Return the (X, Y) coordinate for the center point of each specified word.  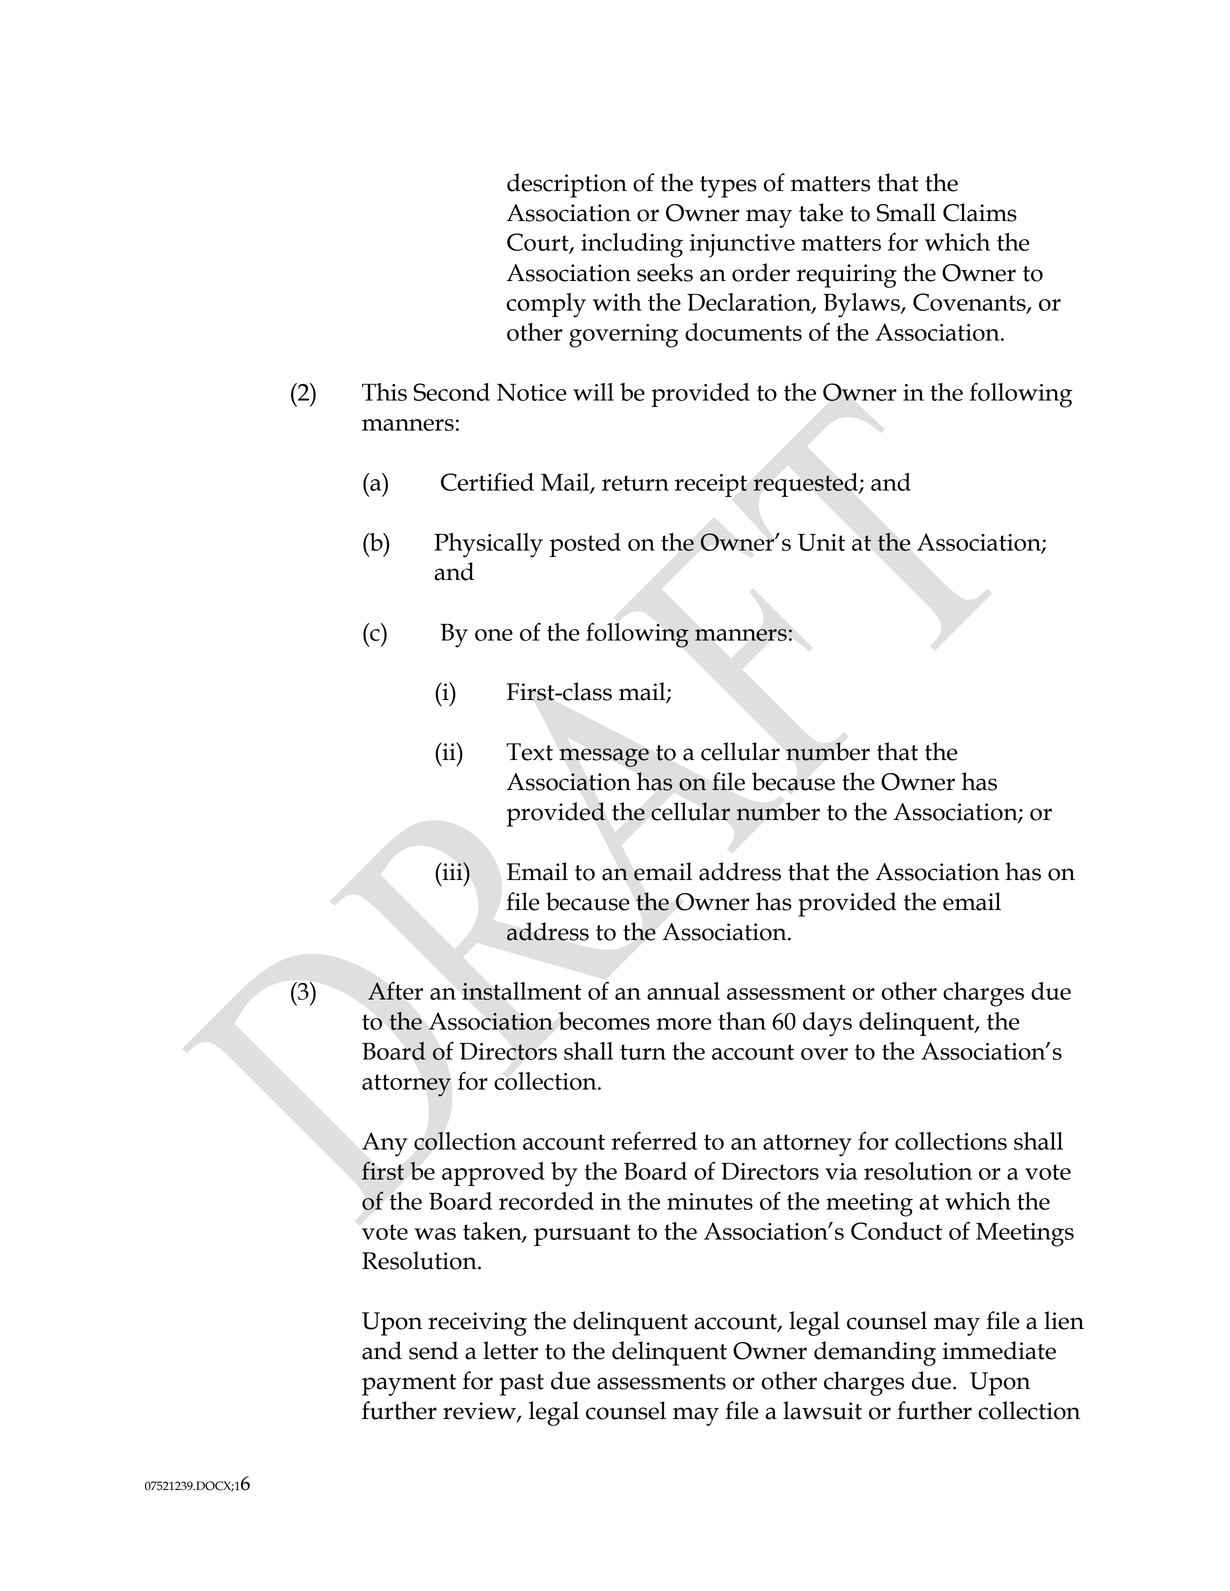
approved (493, 1174)
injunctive (742, 246)
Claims (980, 212)
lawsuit (822, 1410)
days (827, 1024)
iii (452, 871)
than (742, 1021)
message (604, 757)
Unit (821, 542)
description (567, 185)
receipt (711, 485)
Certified (487, 481)
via (841, 1171)
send (433, 1350)
